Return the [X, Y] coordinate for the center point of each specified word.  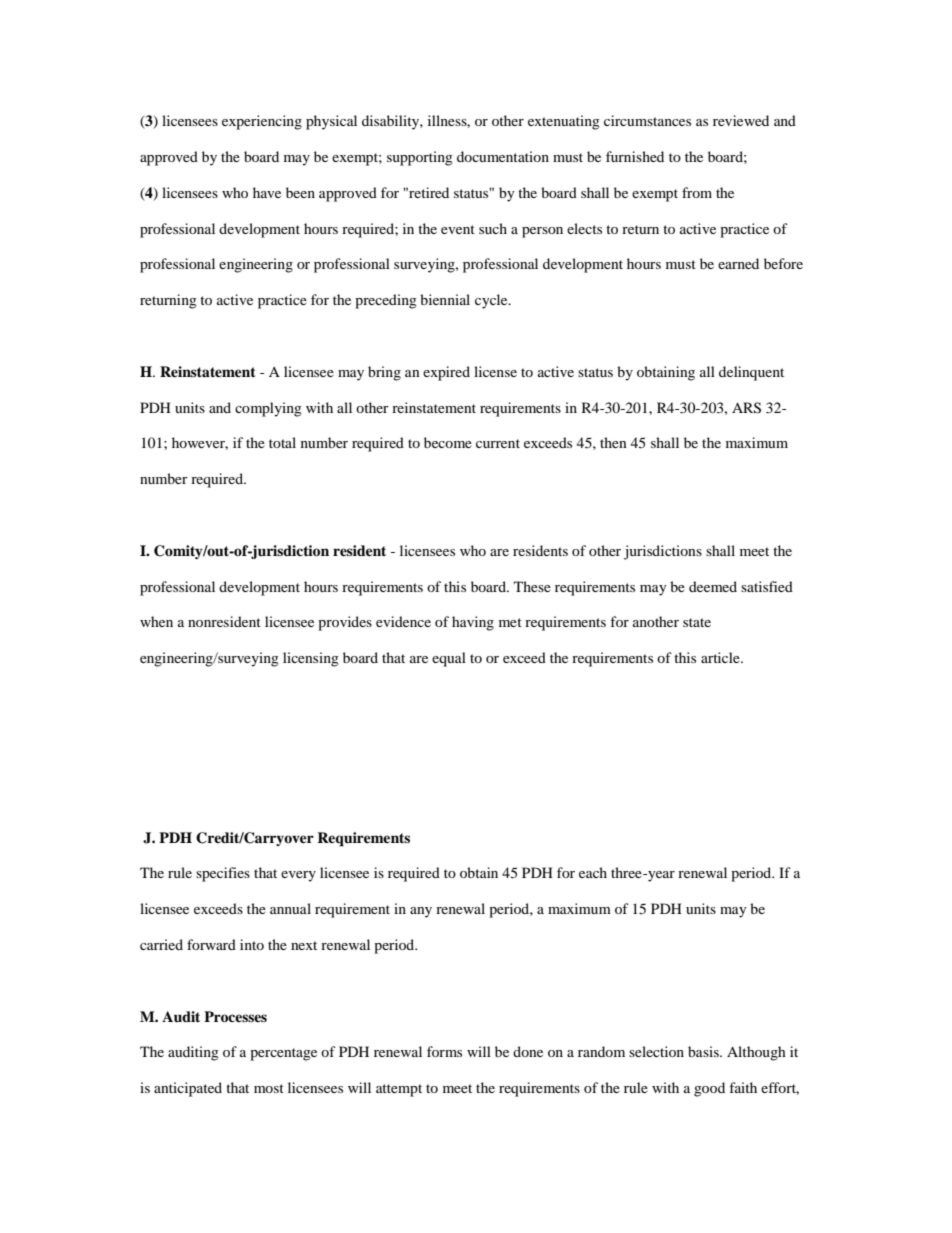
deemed [713, 586]
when [156, 621]
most [269, 1088]
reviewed [741, 120]
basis [704, 1051]
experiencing [262, 122]
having [473, 623]
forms [444, 1051]
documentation [503, 156]
